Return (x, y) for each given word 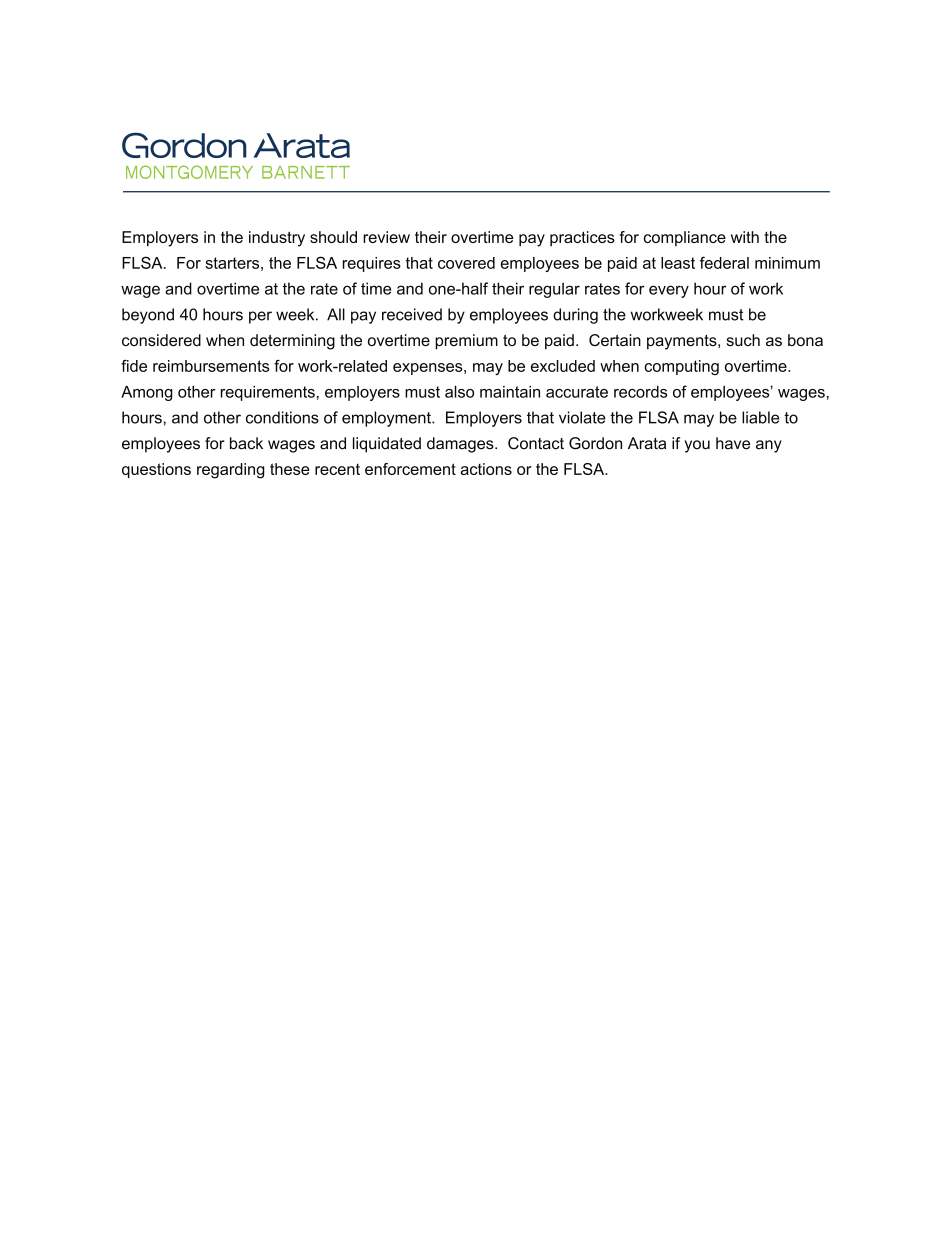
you (697, 446)
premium (466, 342)
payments (682, 342)
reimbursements (211, 366)
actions (486, 469)
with (745, 237)
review (386, 237)
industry (277, 239)
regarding (231, 471)
